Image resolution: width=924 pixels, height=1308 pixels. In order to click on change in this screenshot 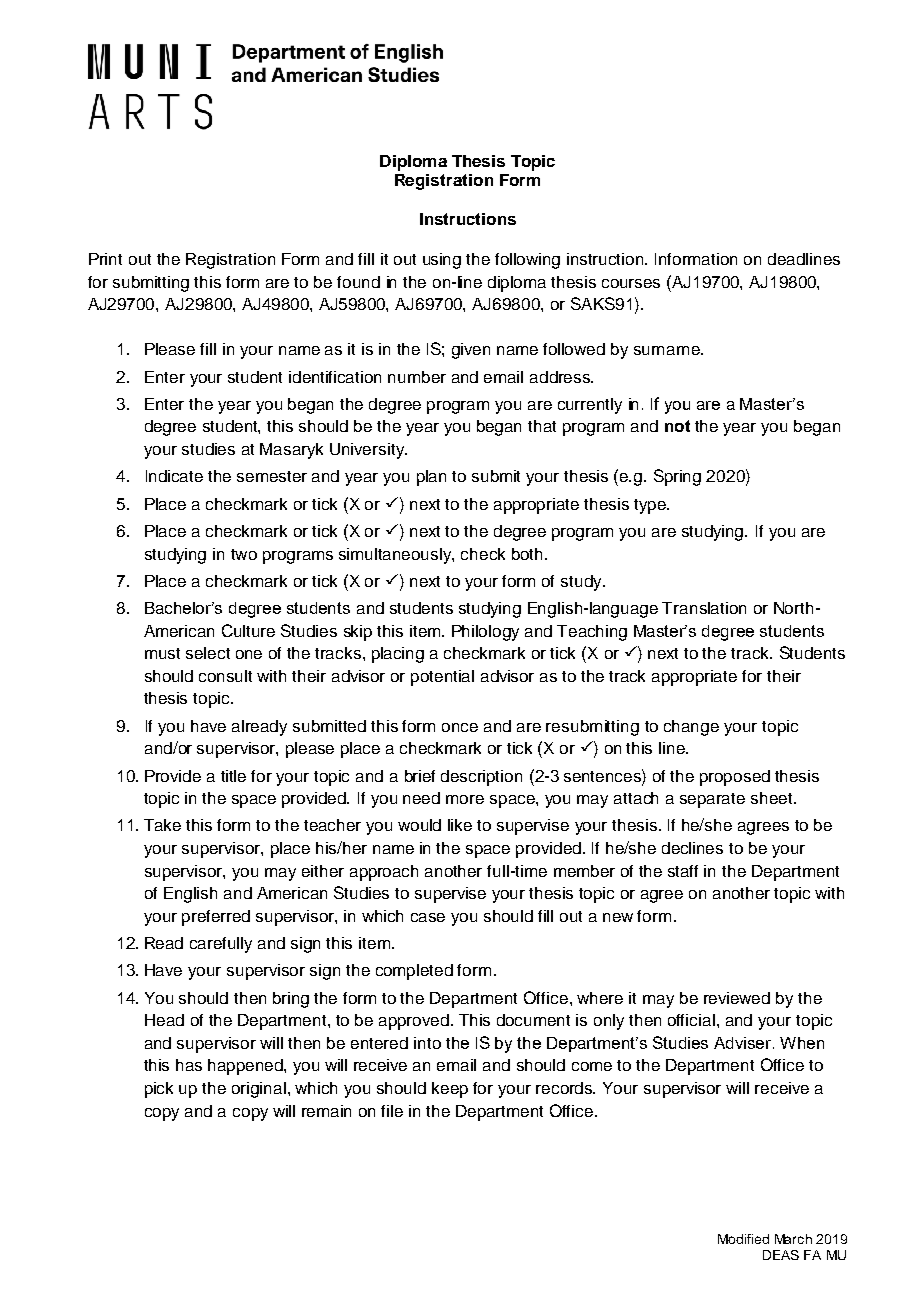, I will do `click(691, 728)`.
